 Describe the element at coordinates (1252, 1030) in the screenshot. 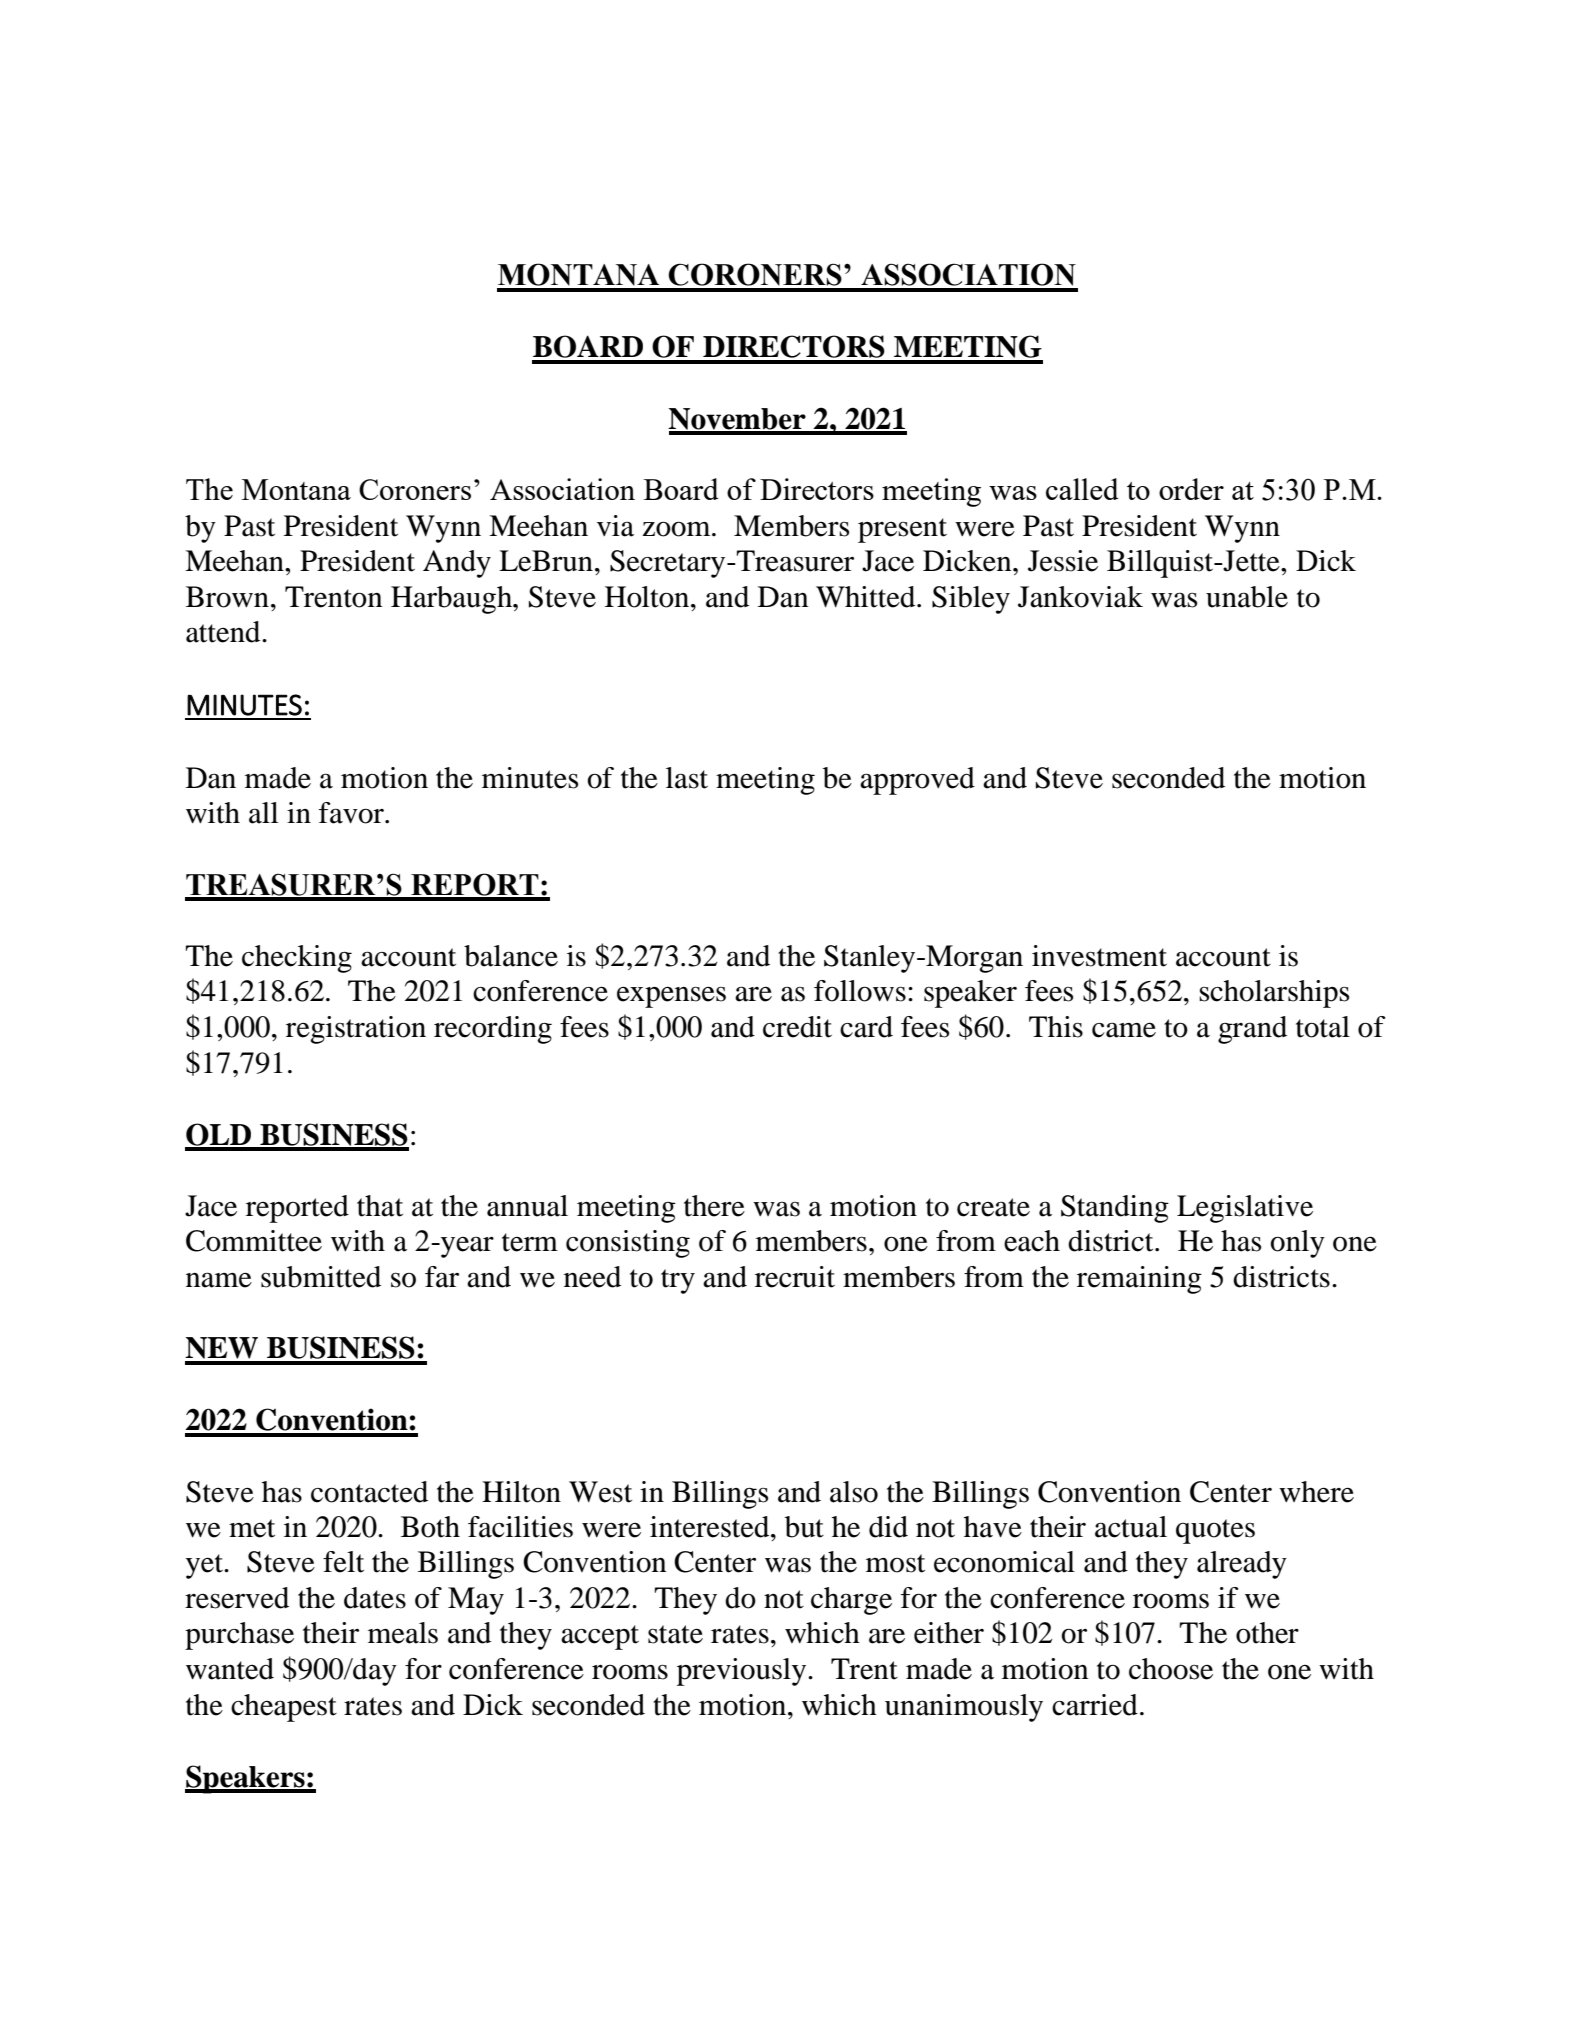

I see `grand` at that location.
